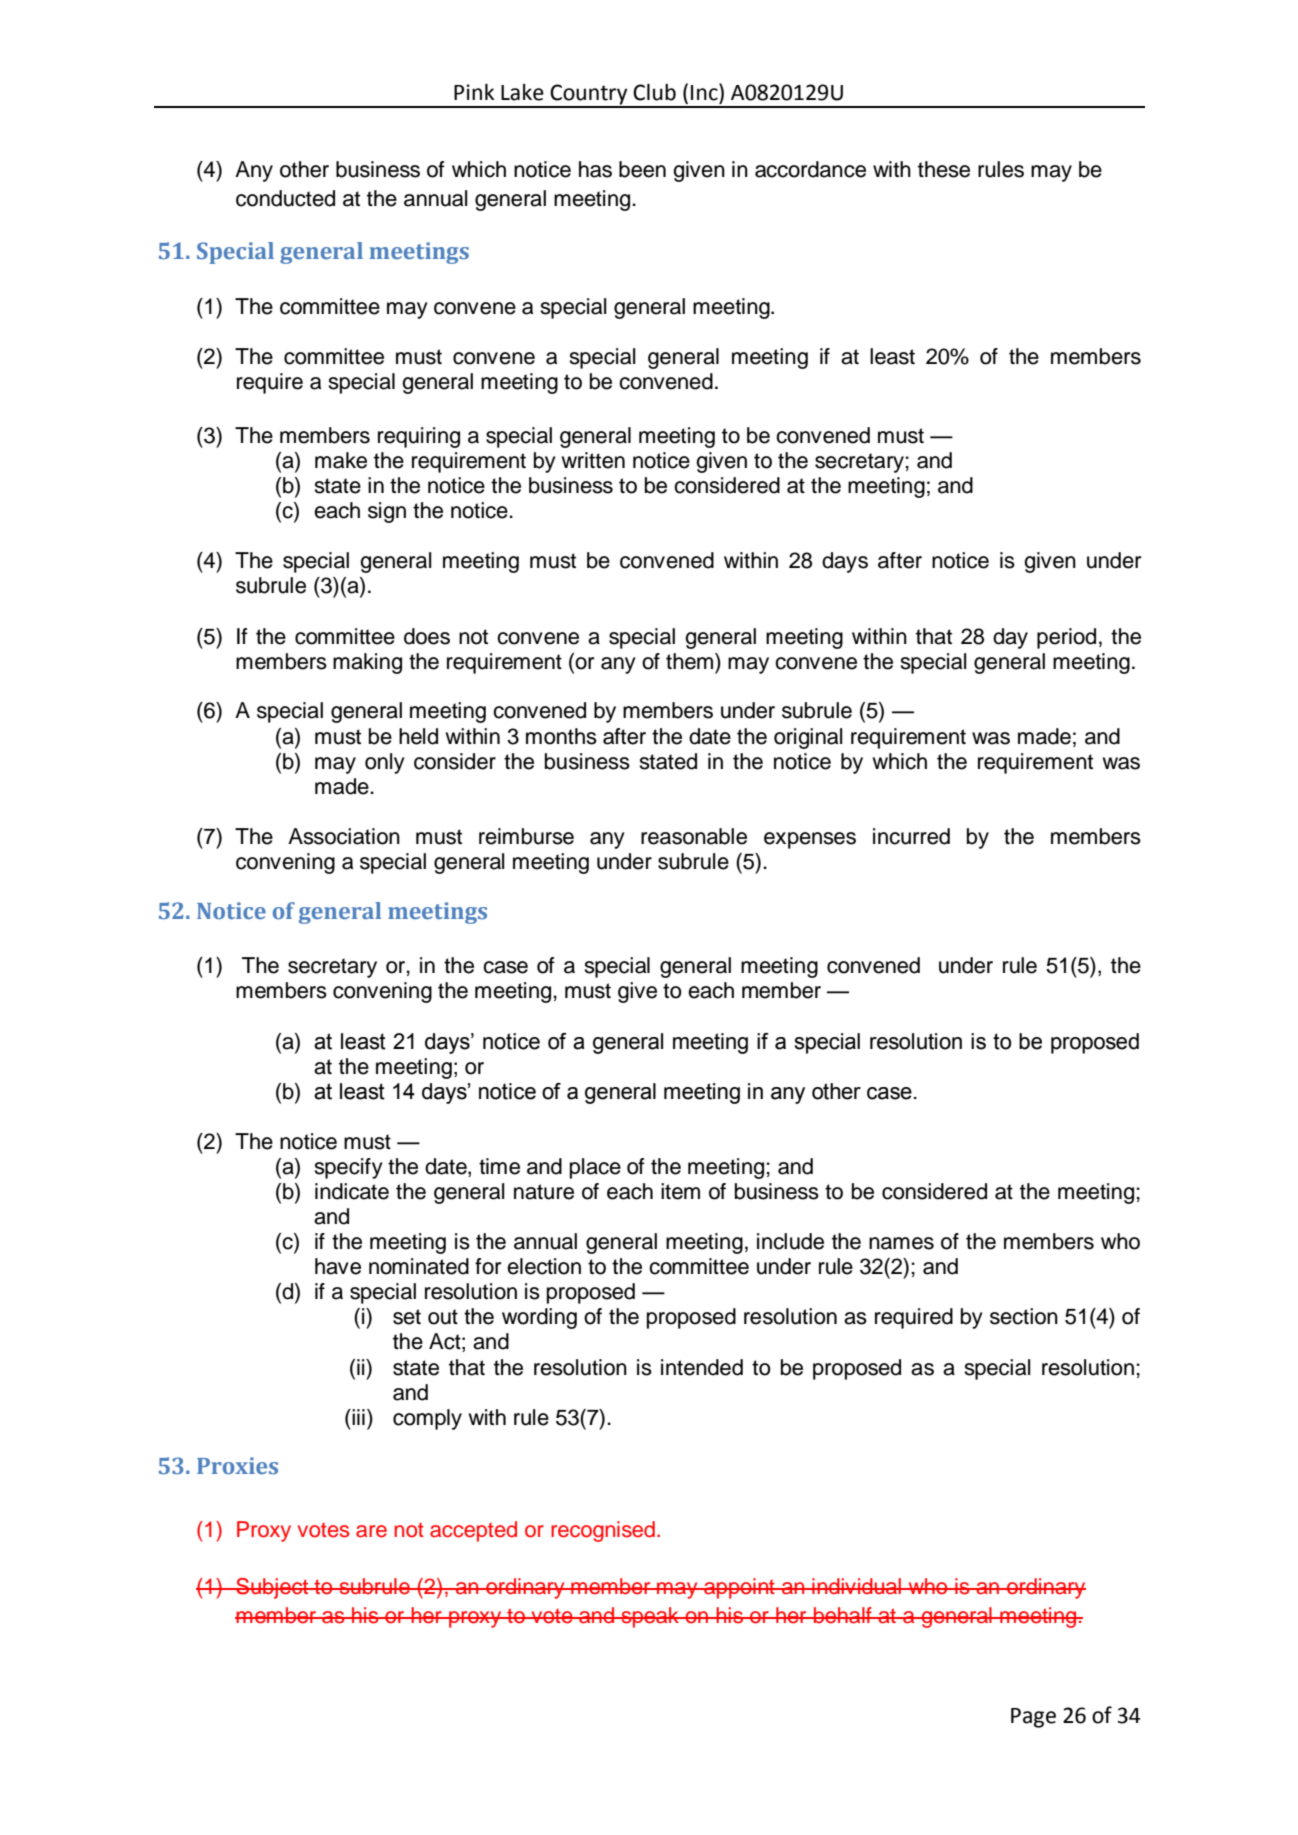 Image resolution: width=1298 pixels, height=1835 pixels. What do you see at coordinates (642, 169) in the image?
I see `been` at bounding box center [642, 169].
